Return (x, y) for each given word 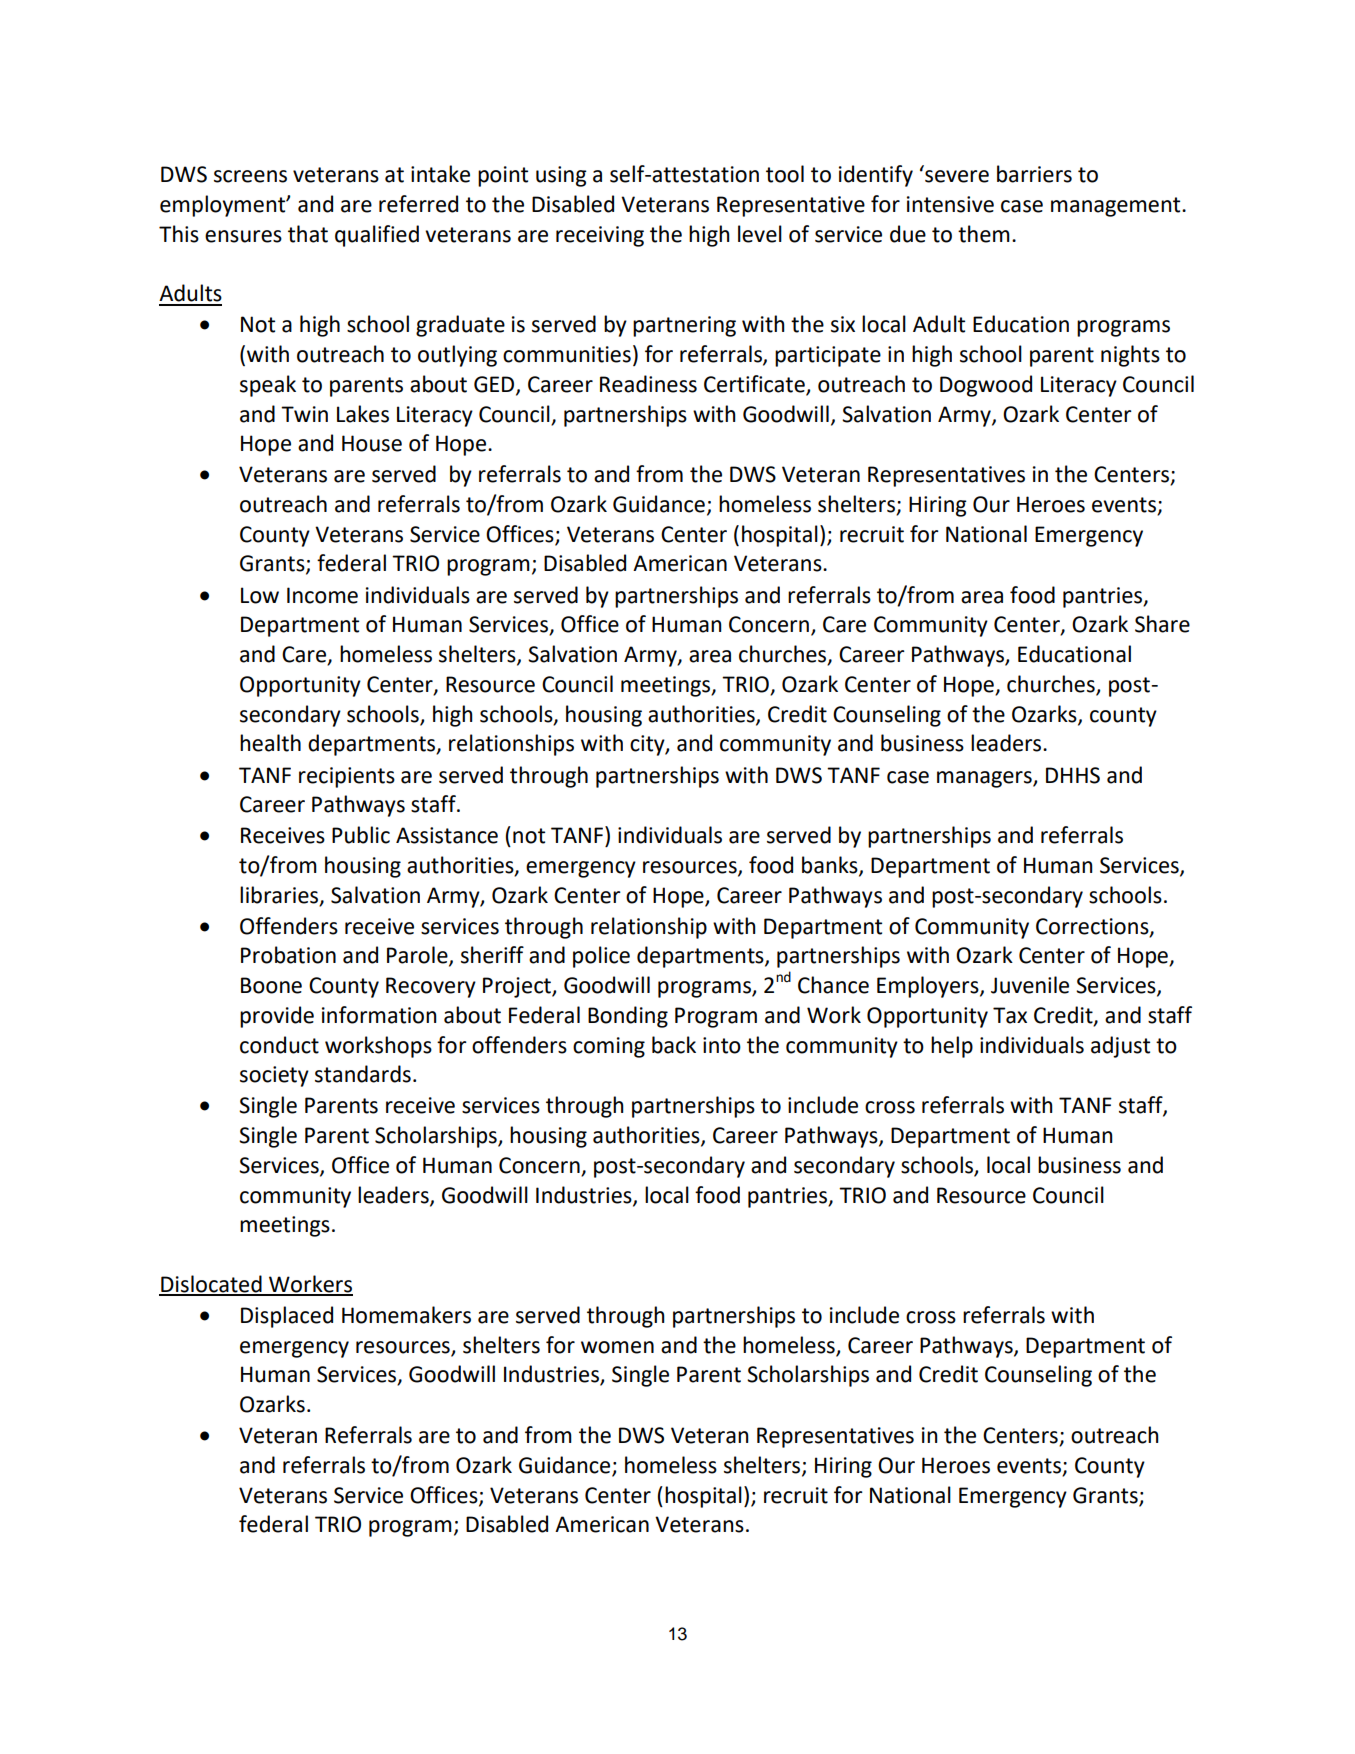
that (308, 234)
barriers (1034, 174)
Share (1162, 624)
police (601, 957)
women (617, 1347)
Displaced (287, 1317)
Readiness (648, 384)
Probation (288, 955)
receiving (600, 236)
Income (322, 595)
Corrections (1093, 927)
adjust (1120, 1047)
